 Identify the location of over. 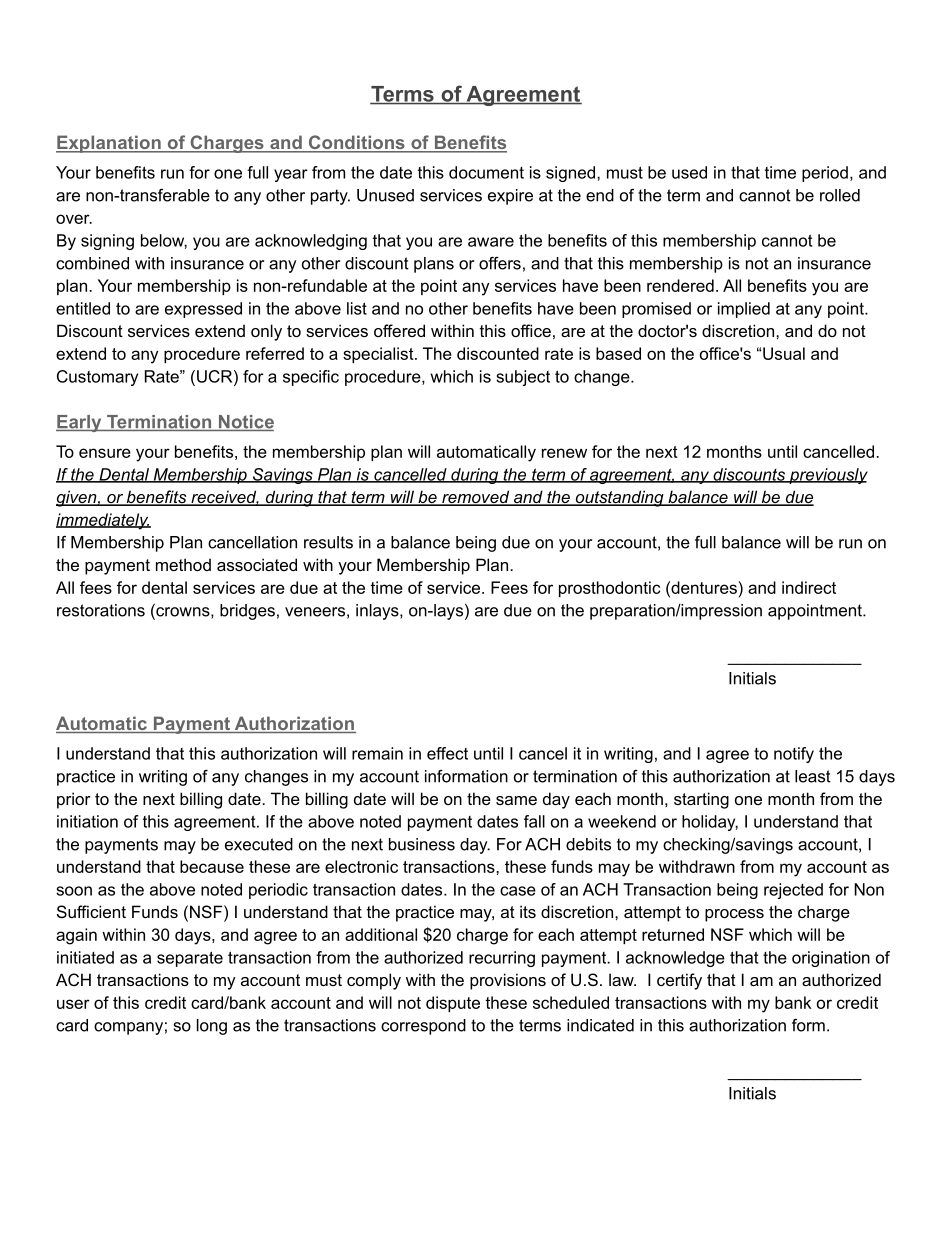
(74, 219).
